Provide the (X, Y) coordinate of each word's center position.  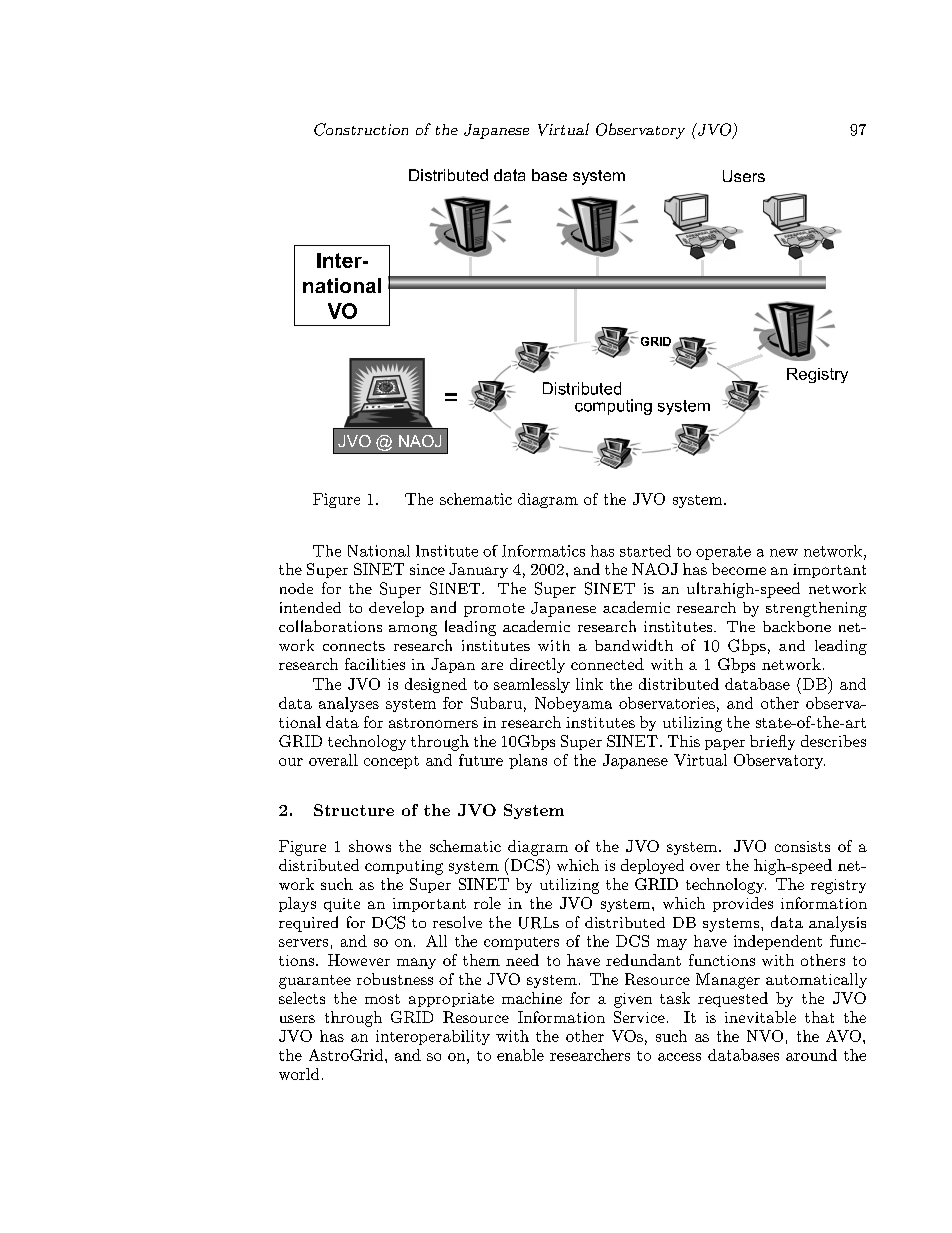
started (645, 551)
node (296, 588)
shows (370, 846)
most (382, 999)
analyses (349, 704)
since (427, 569)
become (739, 569)
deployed (652, 866)
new (784, 553)
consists (802, 846)
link (589, 684)
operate (723, 553)
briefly (772, 742)
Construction (361, 129)
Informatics (543, 551)
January (478, 570)
